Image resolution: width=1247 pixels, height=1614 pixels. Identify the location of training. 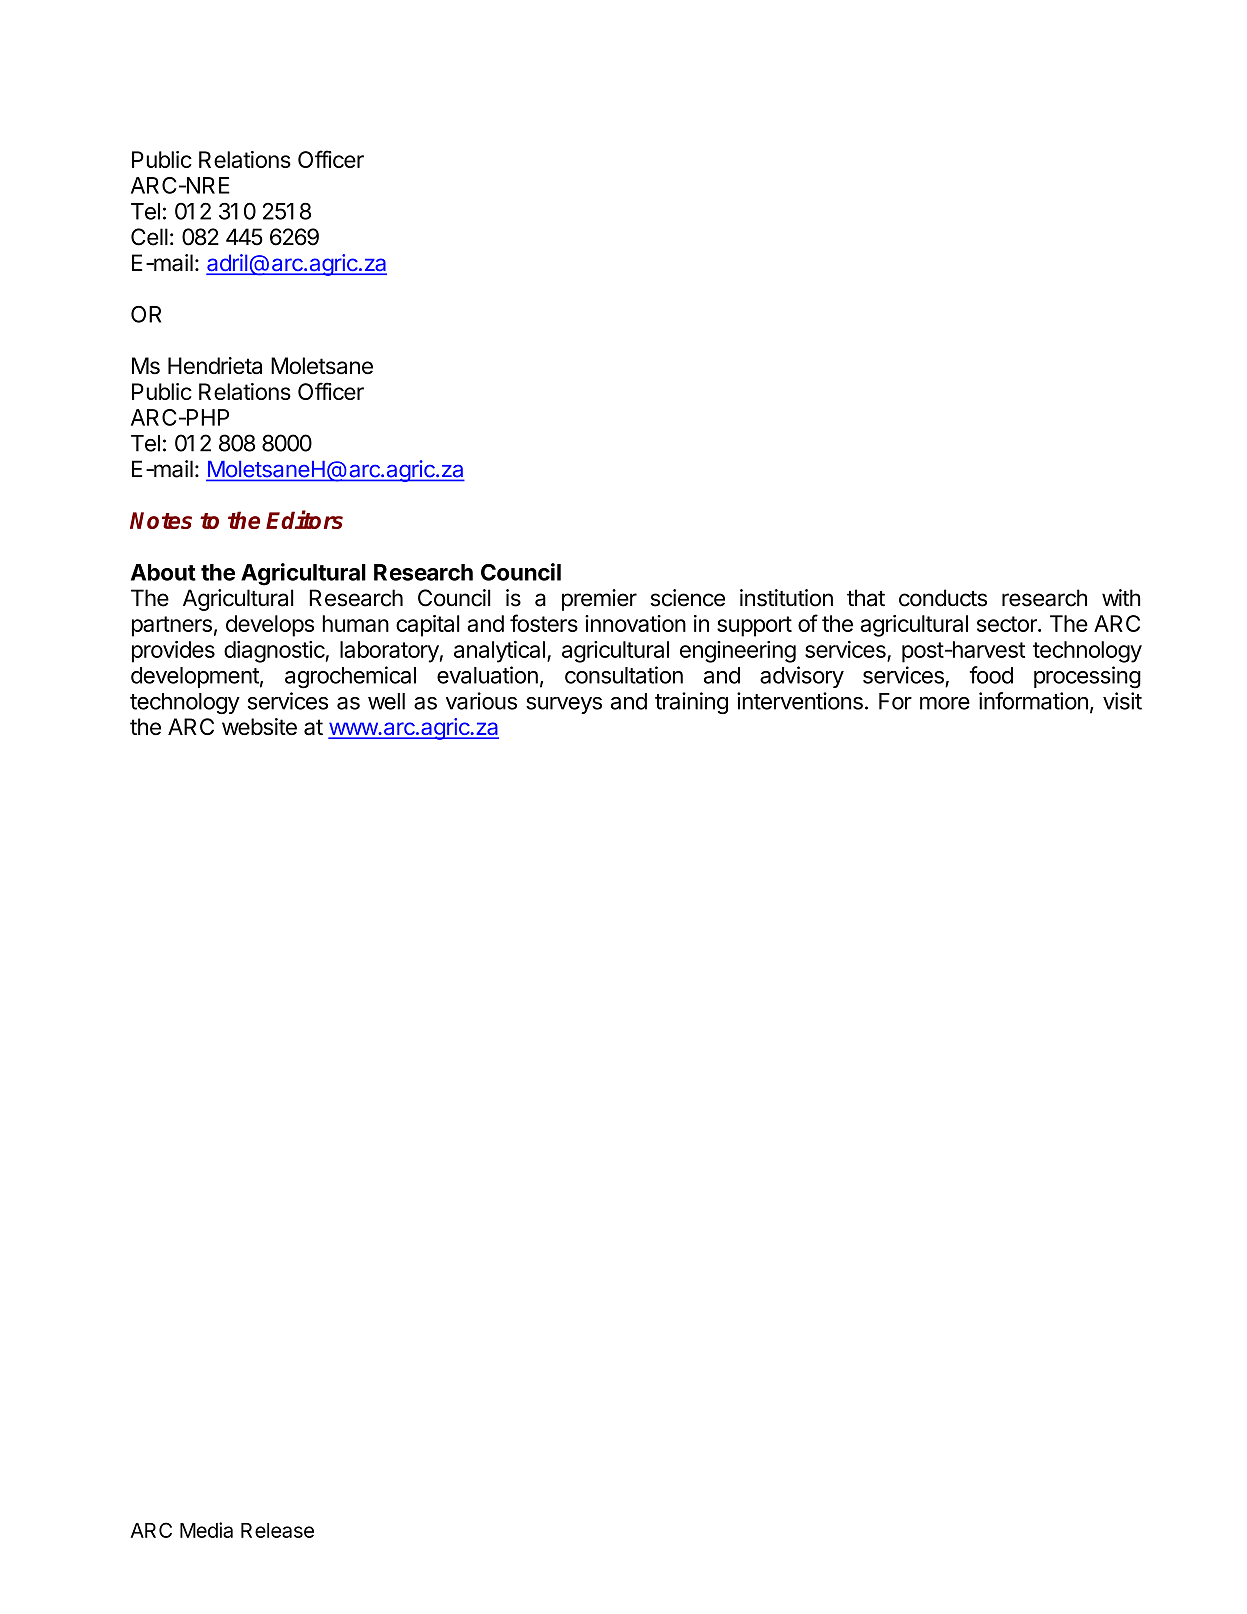
(691, 703).
